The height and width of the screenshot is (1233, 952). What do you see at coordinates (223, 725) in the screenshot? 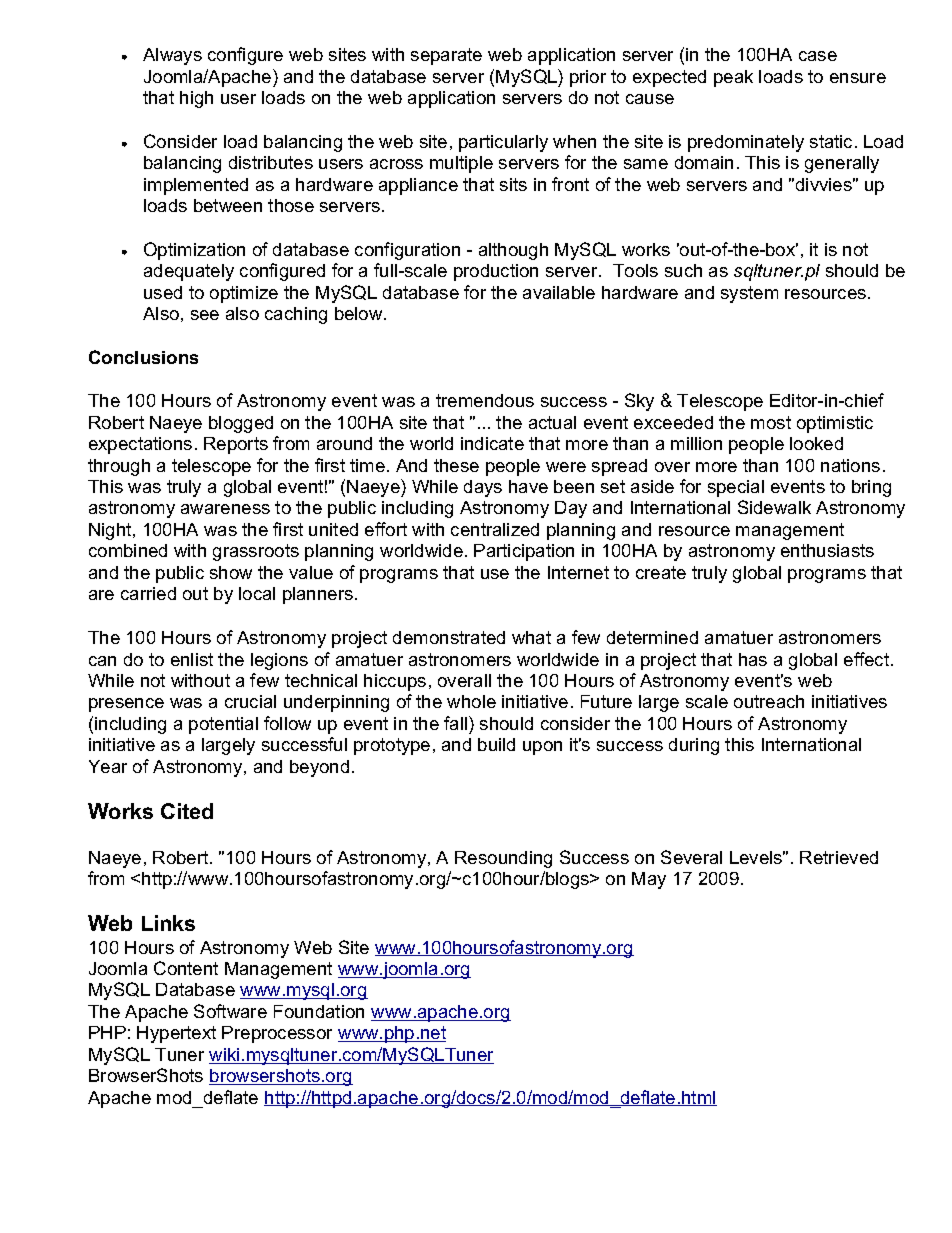
I see `potential` at bounding box center [223, 725].
